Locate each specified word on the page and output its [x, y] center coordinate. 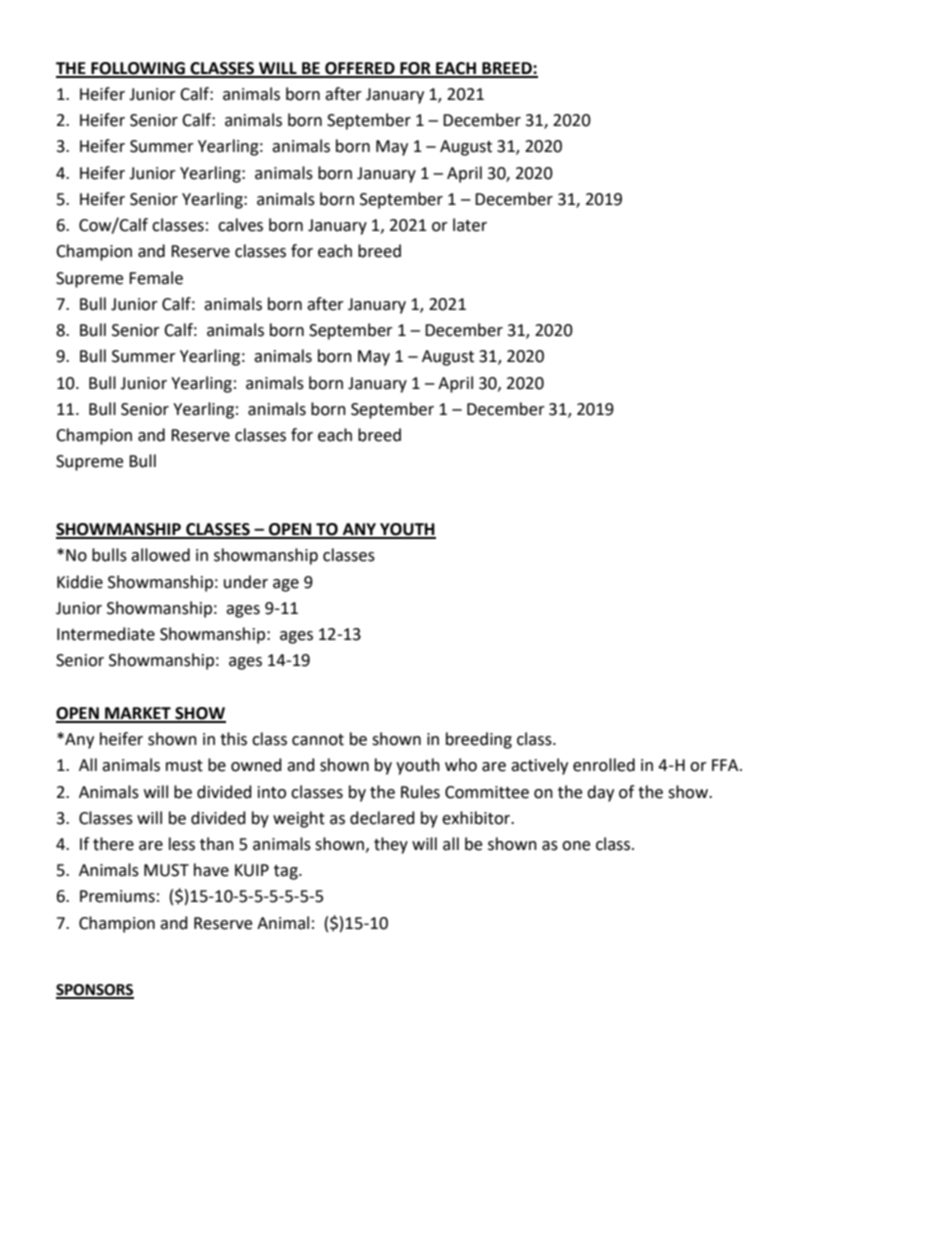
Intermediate [106, 634]
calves [240, 225]
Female [156, 278]
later [470, 225]
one [576, 846]
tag [287, 872]
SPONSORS [95, 991]
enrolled [604, 765]
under [246, 582]
